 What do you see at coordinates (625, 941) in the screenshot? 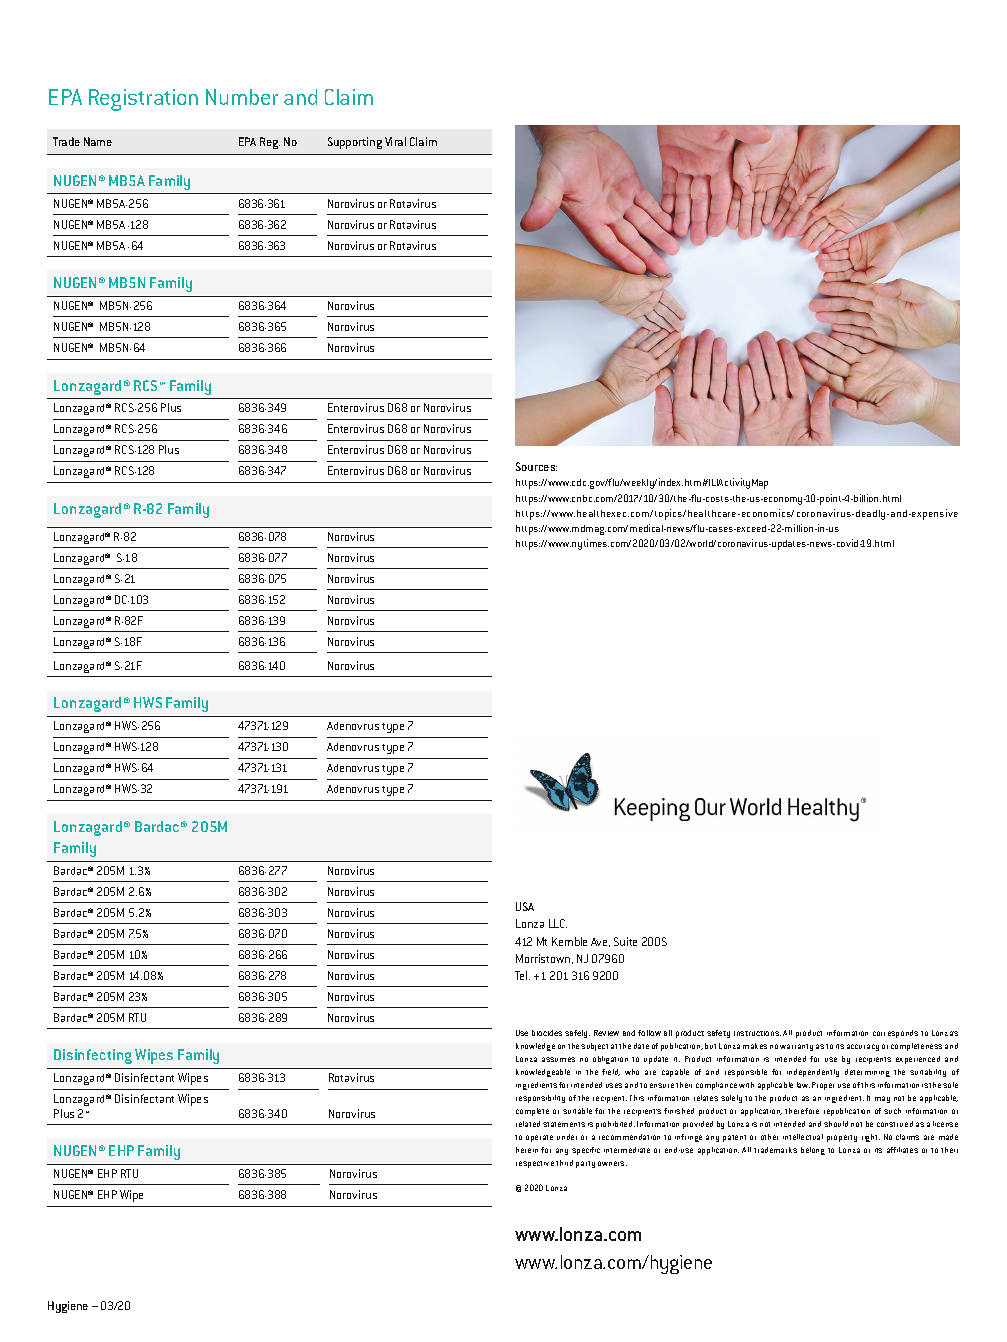
I see `Suite` at bounding box center [625, 941].
